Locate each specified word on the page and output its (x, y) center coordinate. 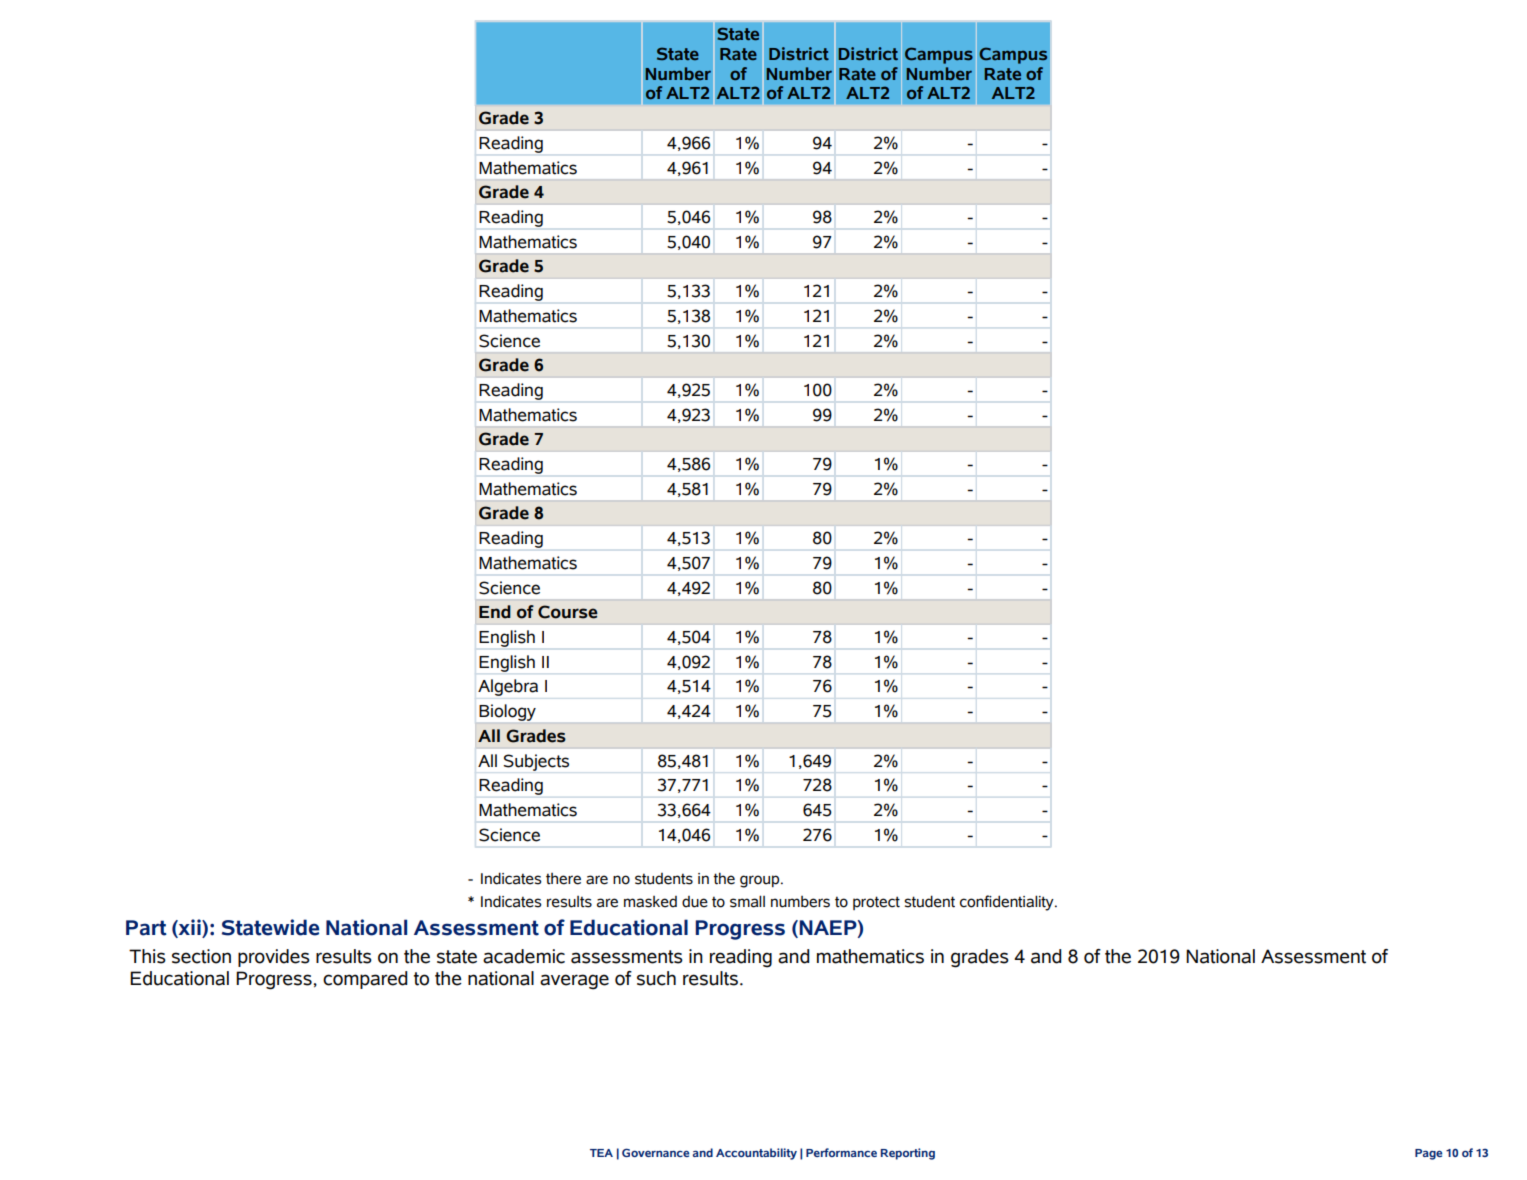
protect (876, 903)
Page (1429, 1154)
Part (146, 928)
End (495, 612)
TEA (601, 1153)
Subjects (536, 762)
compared (365, 980)
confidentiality (1008, 903)
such (656, 978)
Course (568, 612)
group (761, 881)
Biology (507, 712)
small (747, 901)
